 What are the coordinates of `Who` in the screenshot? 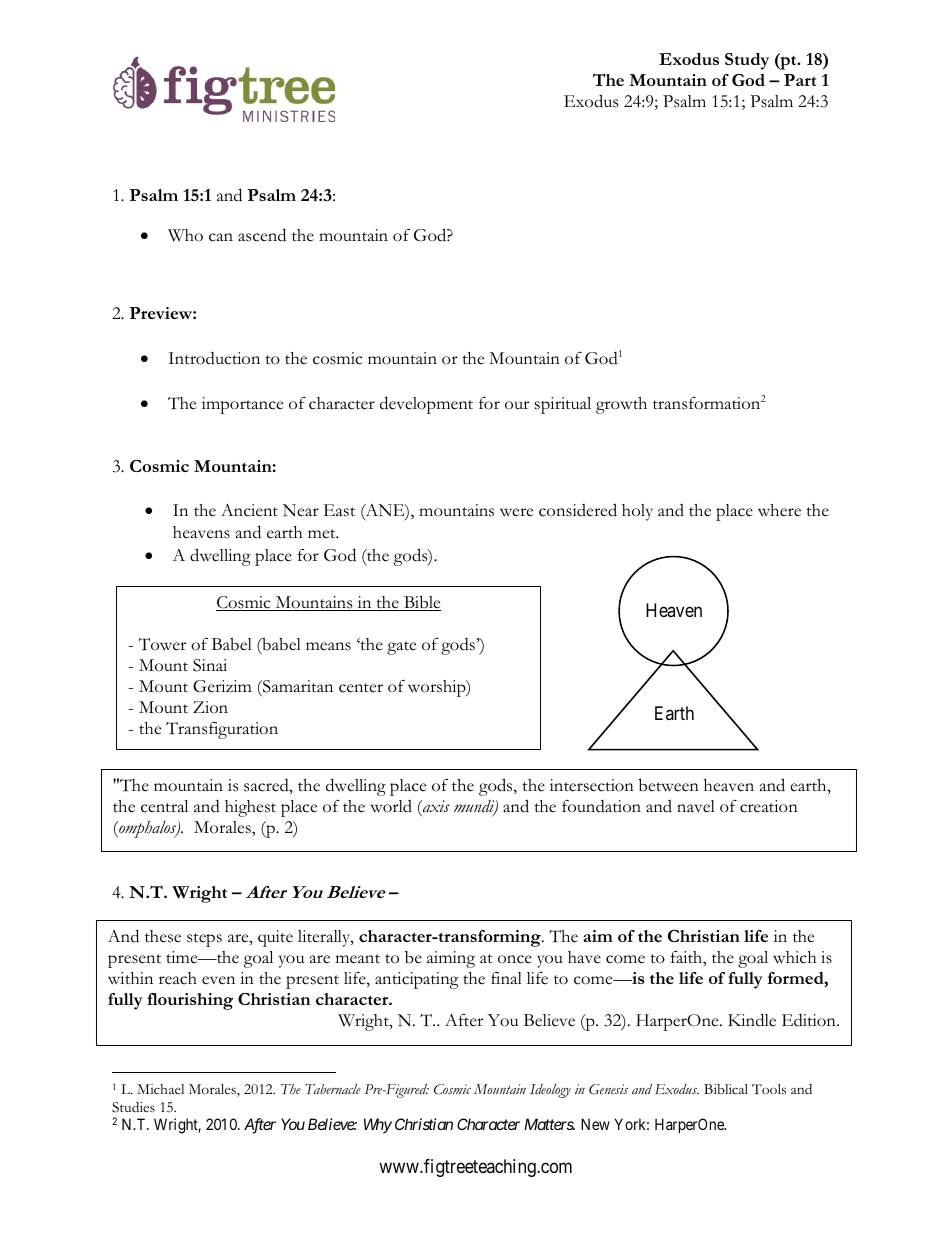 It's located at (185, 235).
